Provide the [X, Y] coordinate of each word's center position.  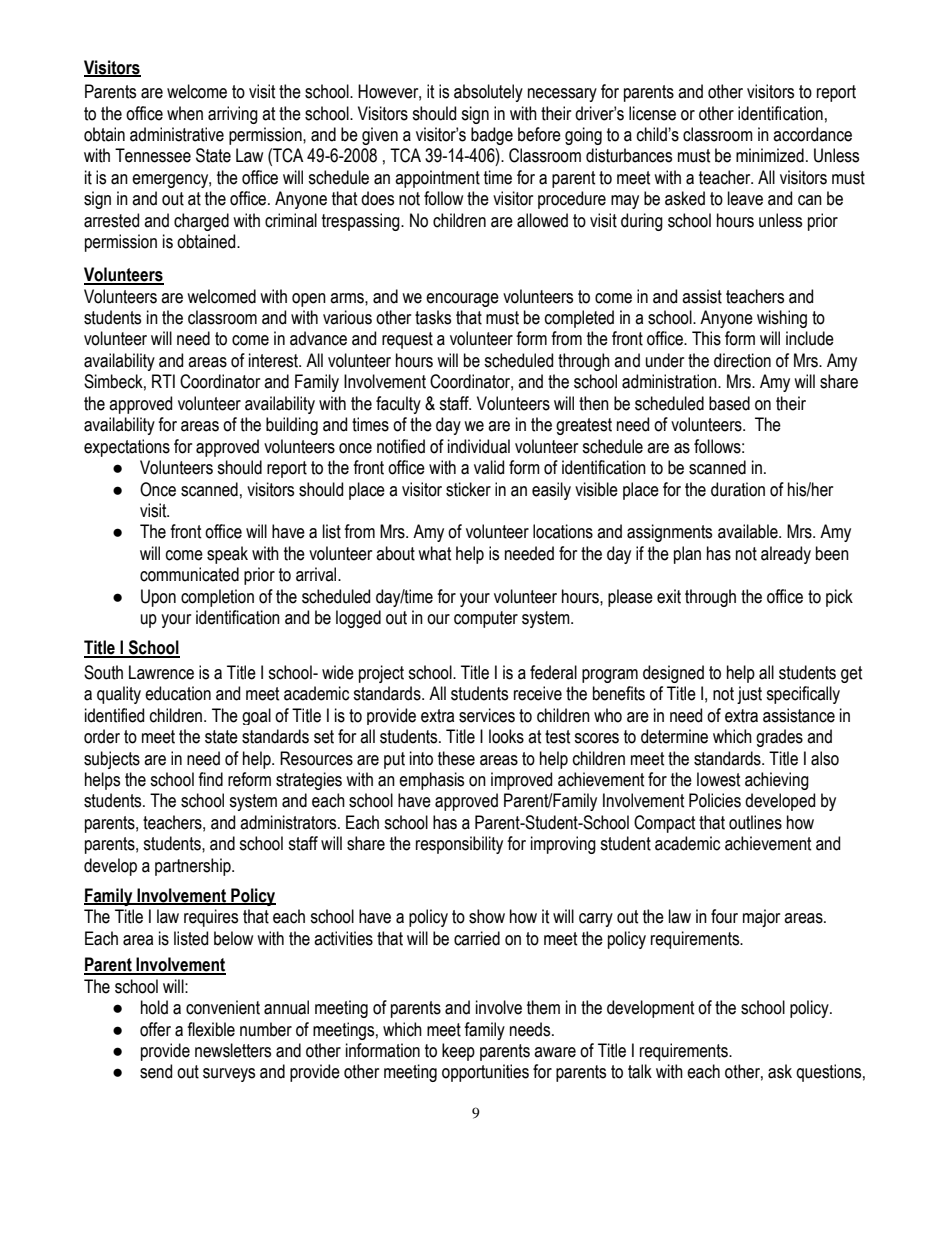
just [749, 695]
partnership [194, 867]
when [185, 113]
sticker [468, 489]
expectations [127, 448]
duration [738, 489]
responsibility [459, 845]
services [487, 715]
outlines [755, 822]
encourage [462, 300]
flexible [211, 1029]
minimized [770, 155]
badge [492, 136]
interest [275, 360]
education [178, 693]
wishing [782, 319]
